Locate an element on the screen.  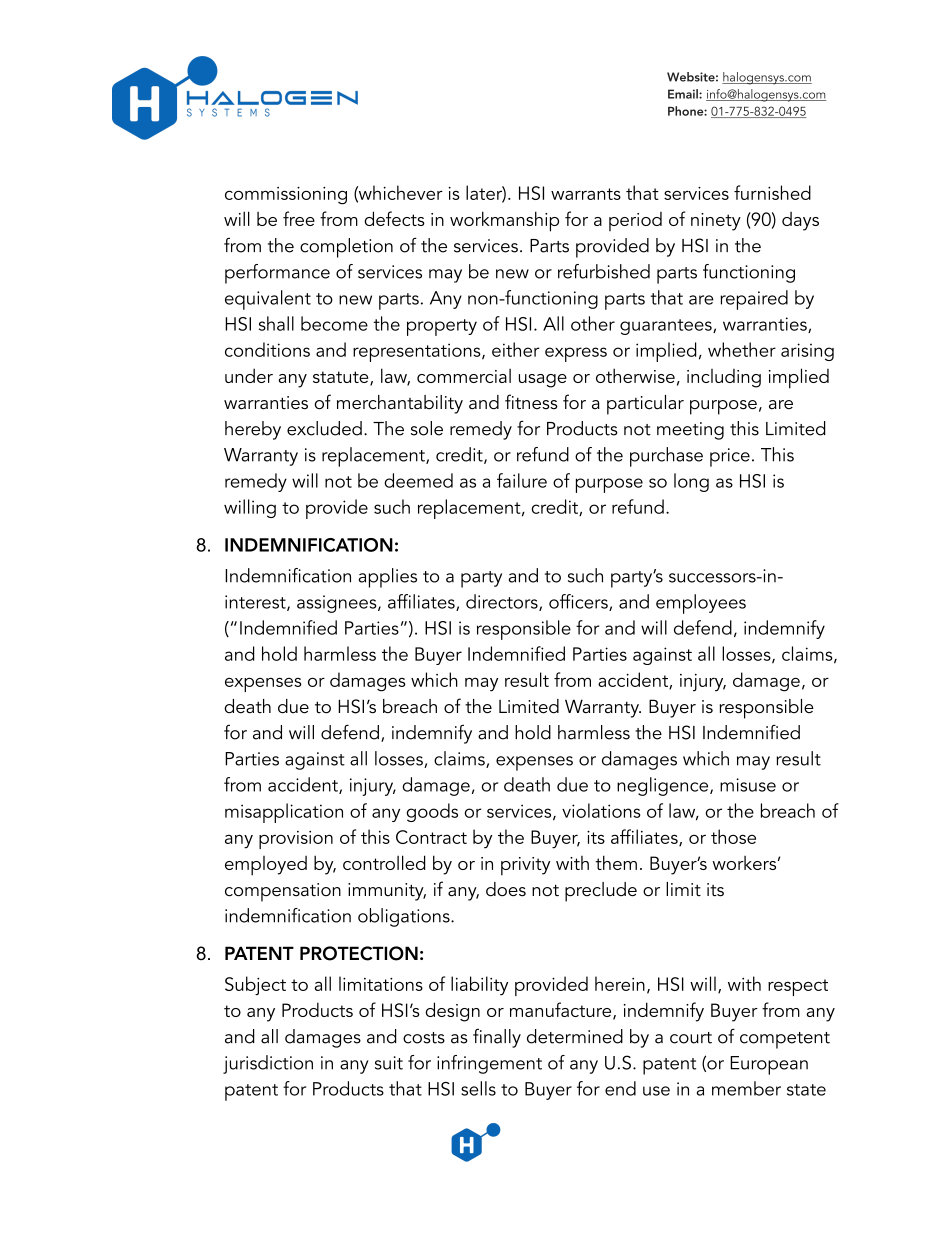
employees is located at coordinates (701, 604).
